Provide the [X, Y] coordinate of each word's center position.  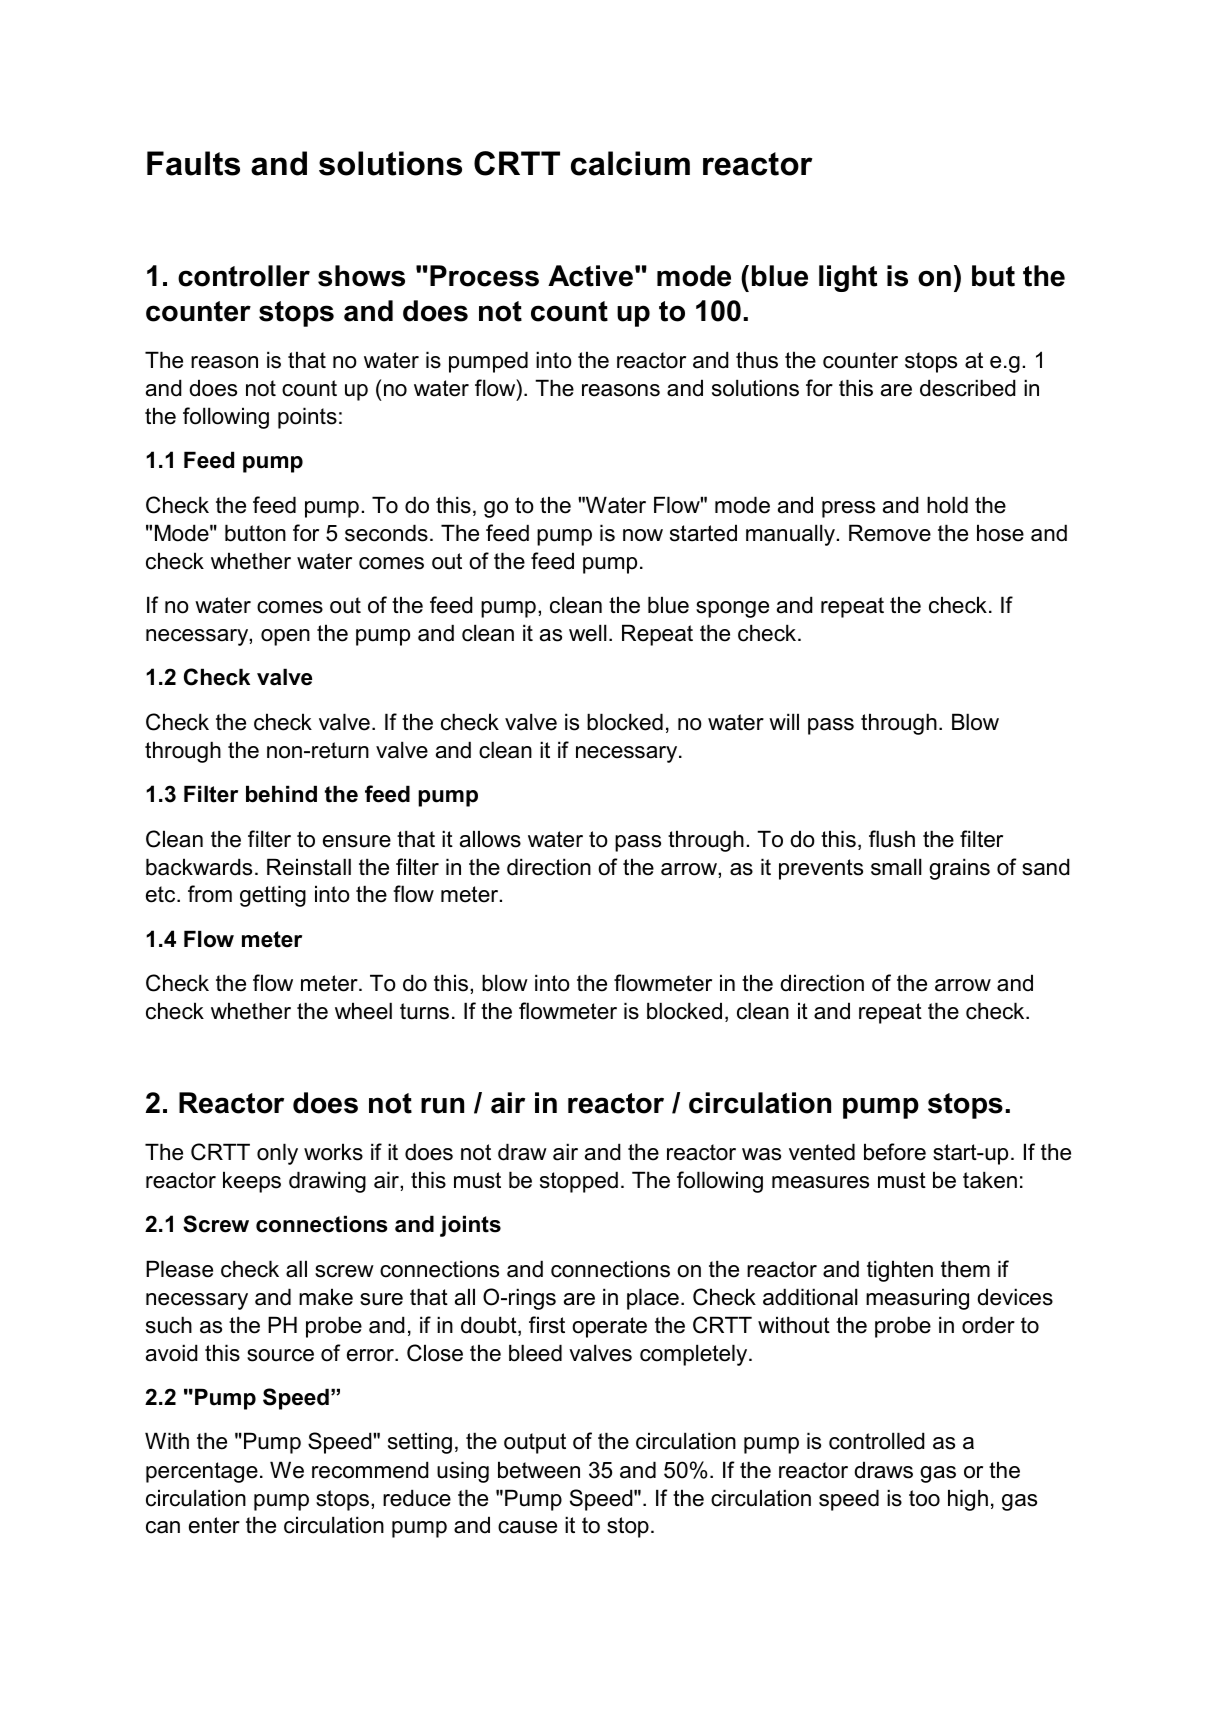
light [848, 278]
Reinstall [309, 867]
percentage [202, 1472]
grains [959, 869]
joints [470, 1226]
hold [947, 505]
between [539, 1470]
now [643, 535]
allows [490, 839]
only [277, 1154]
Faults [193, 163]
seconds [386, 533]
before [895, 1152]
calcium [630, 163]
